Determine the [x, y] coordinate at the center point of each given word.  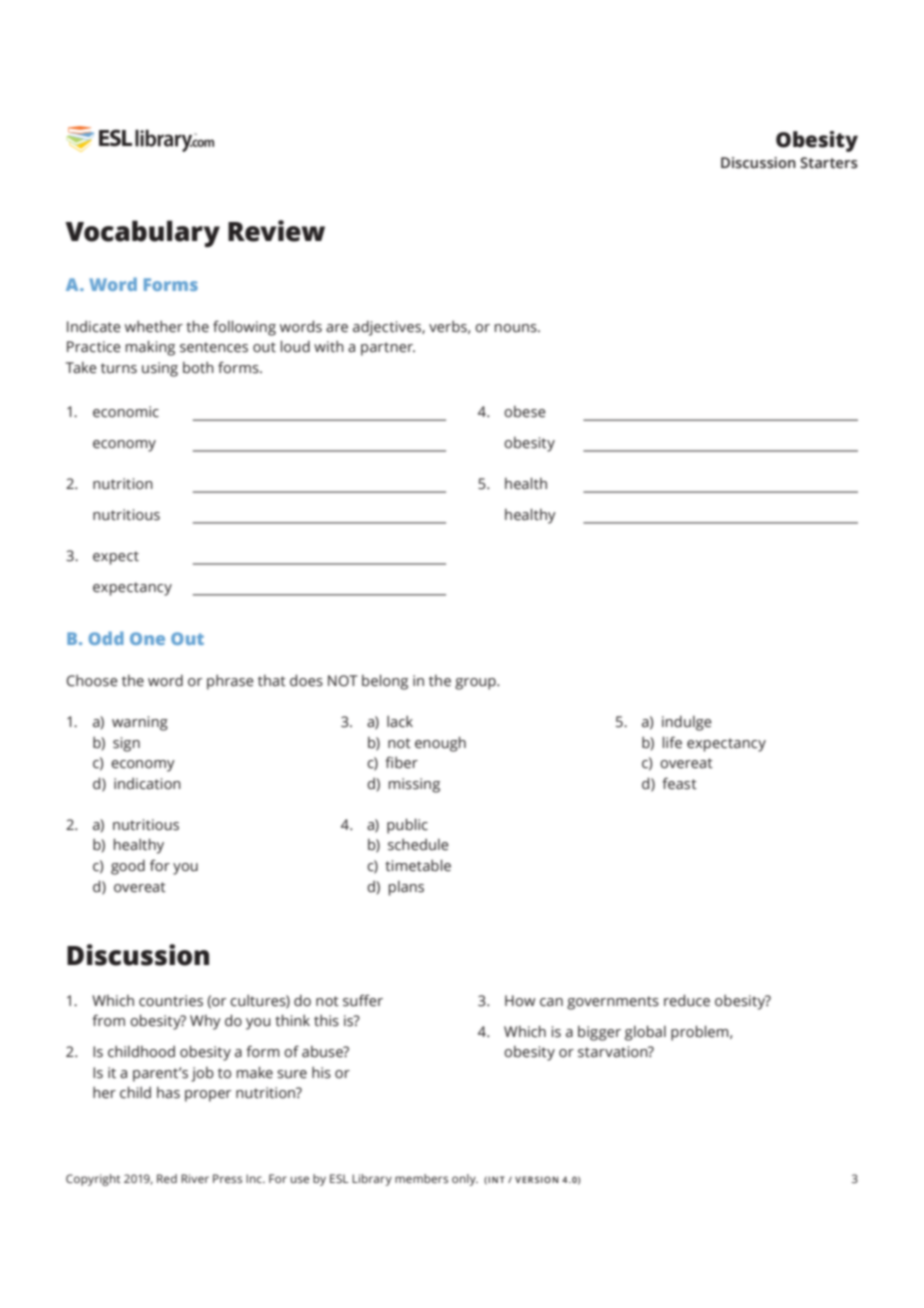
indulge [687, 723]
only [465, 1180]
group [476, 684]
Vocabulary [142, 233]
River [195, 1178]
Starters [829, 163]
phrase [230, 682]
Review [276, 231]
